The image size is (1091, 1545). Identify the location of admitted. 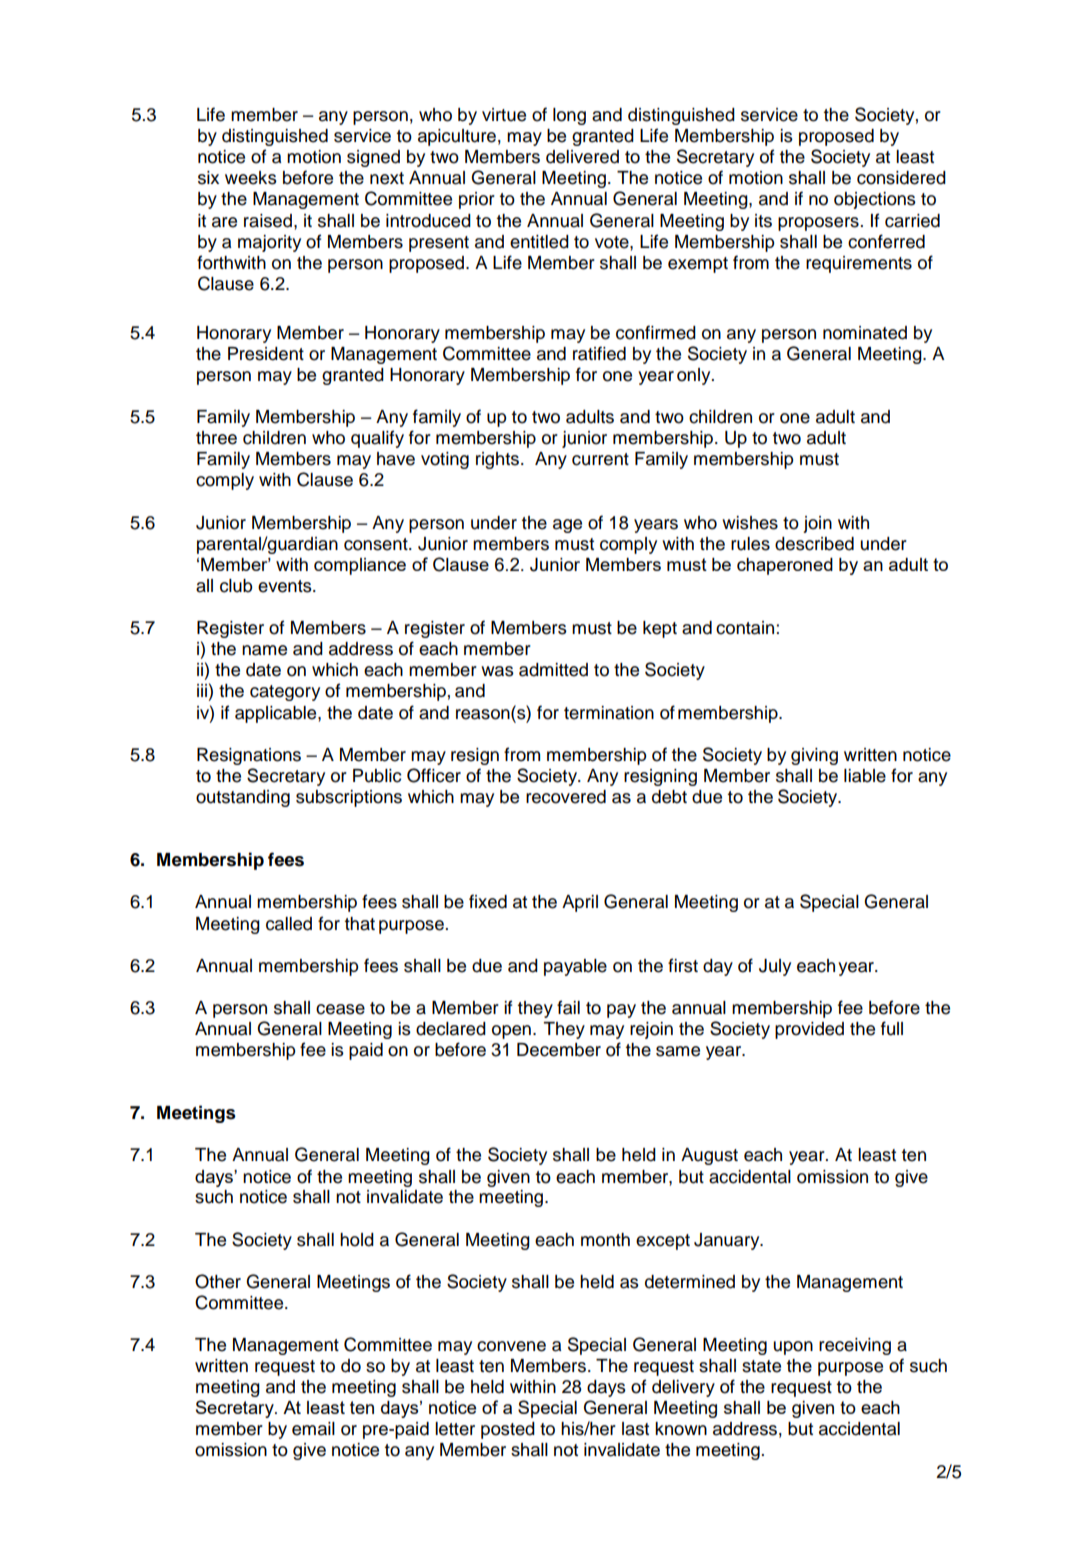
(553, 670).
